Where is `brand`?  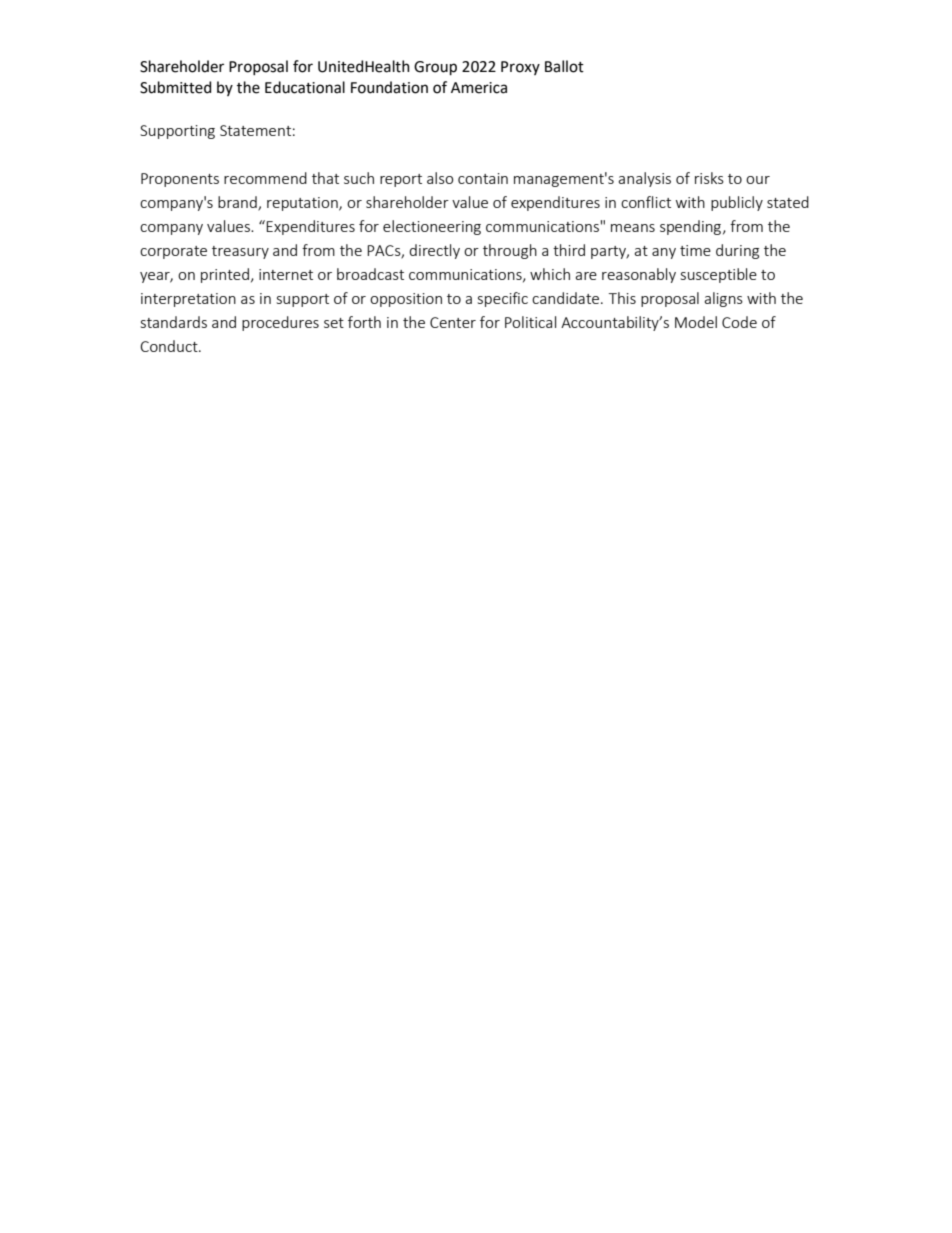 brand is located at coordinates (238, 203).
